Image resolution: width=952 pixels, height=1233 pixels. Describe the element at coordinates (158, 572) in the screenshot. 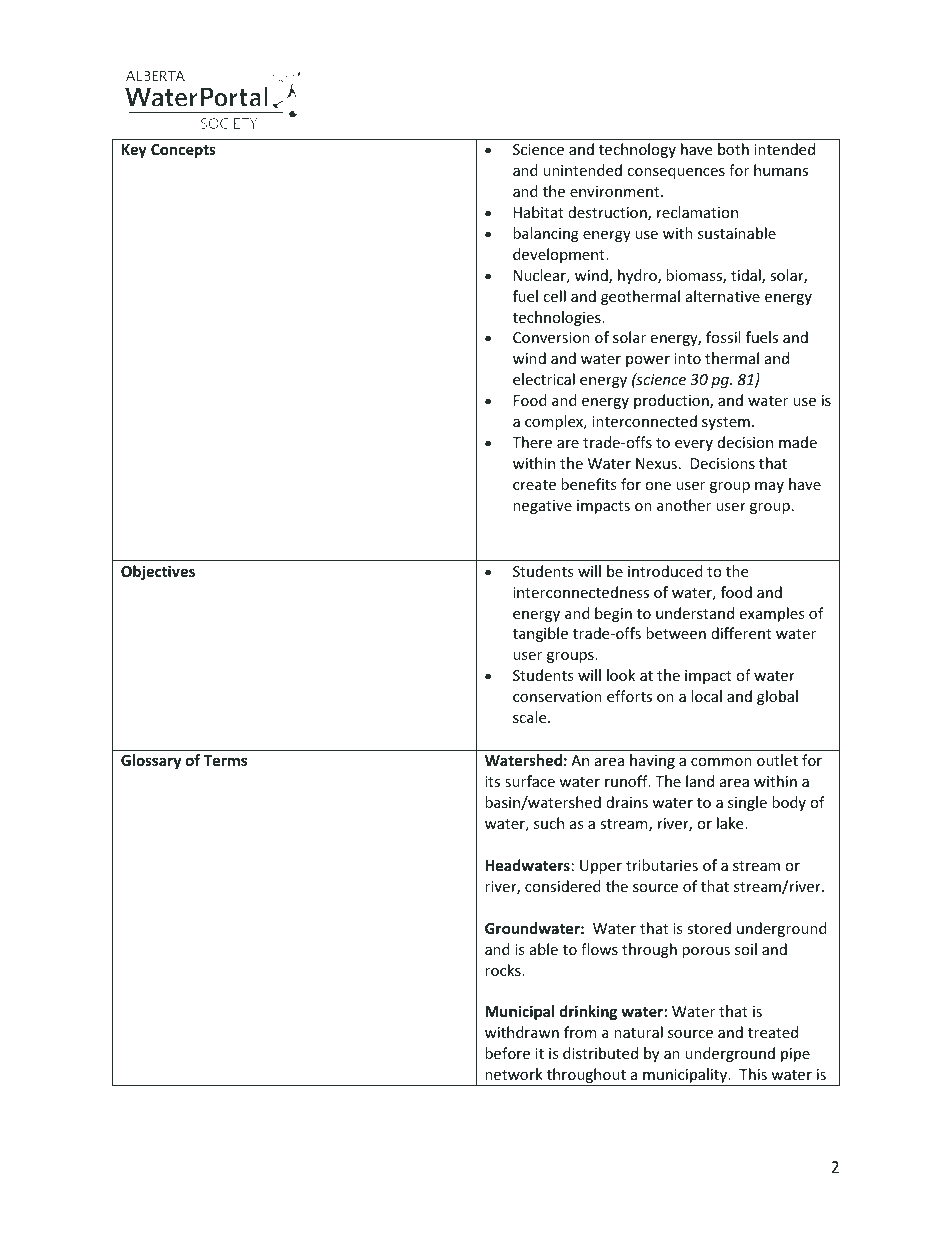

I see `Objectives` at that location.
